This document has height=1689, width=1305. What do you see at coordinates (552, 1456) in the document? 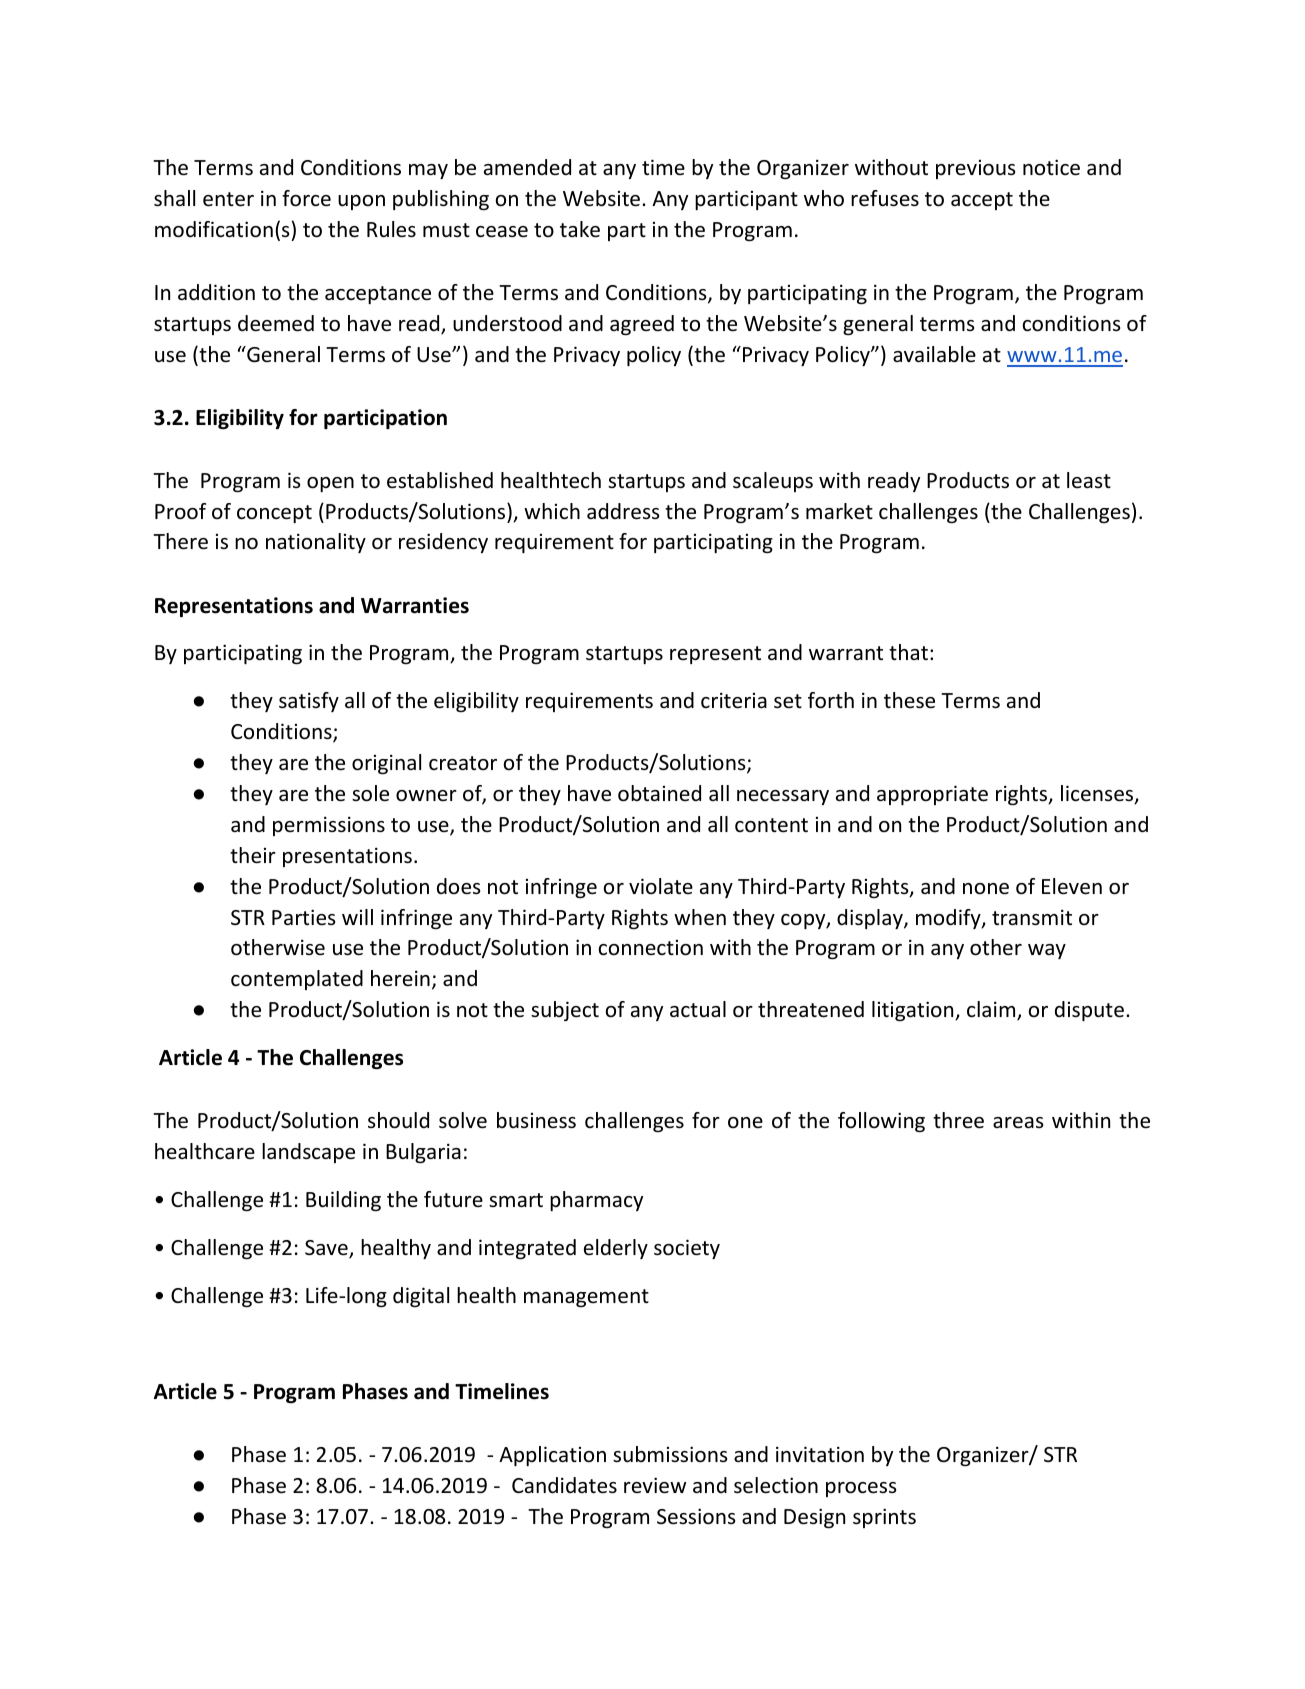
I see `Application` at bounding box center [552, 1456].
